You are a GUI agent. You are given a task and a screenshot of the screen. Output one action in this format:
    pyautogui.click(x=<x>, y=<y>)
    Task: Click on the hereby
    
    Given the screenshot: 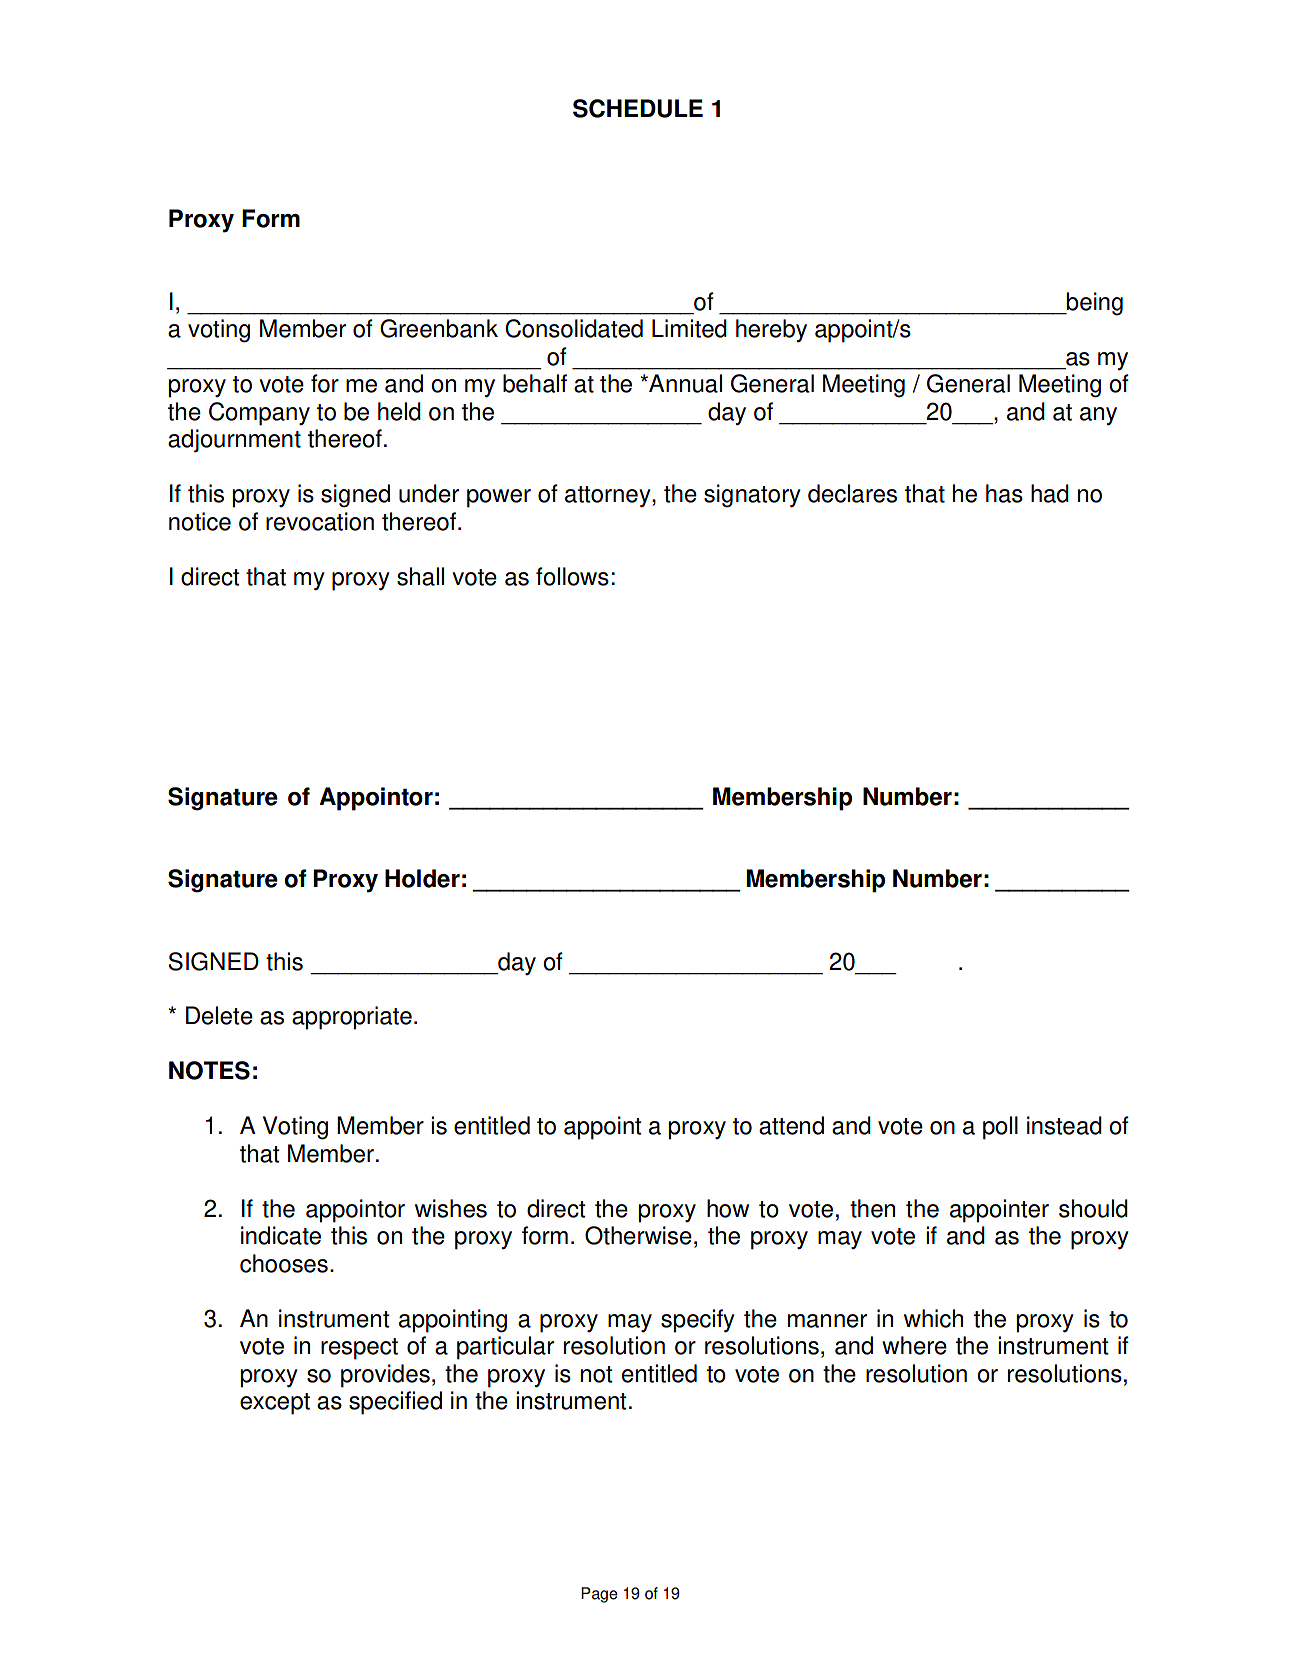 What is the action you would take?
    pyautogui.click(x=771, y=330)
